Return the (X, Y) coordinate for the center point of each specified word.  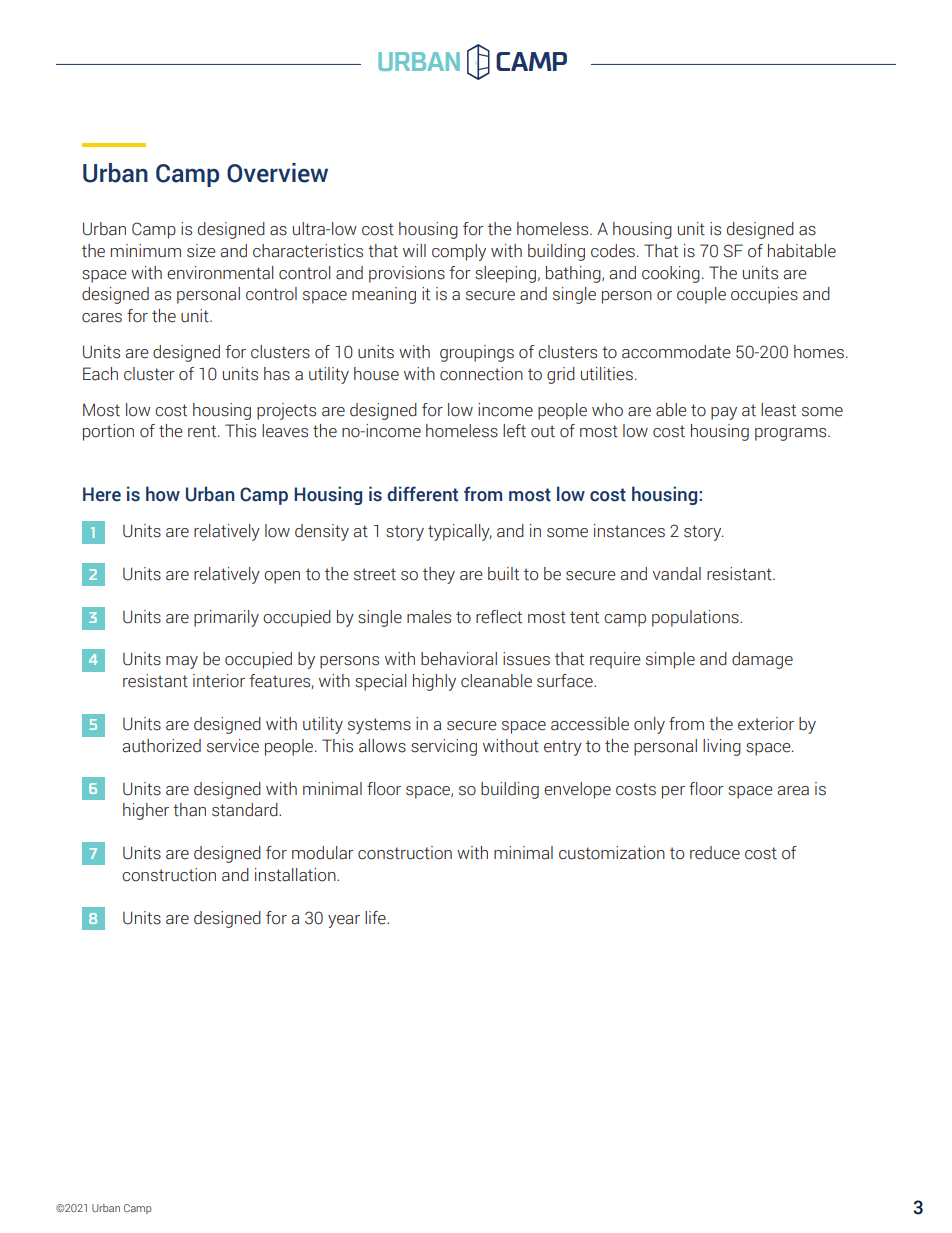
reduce (715, 853)
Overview (277, 173)
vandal (677, 574)
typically (460, 532)
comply (459, 252)
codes (613, 251)
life (376, 918)
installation (296, 875)
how (163, 494)
